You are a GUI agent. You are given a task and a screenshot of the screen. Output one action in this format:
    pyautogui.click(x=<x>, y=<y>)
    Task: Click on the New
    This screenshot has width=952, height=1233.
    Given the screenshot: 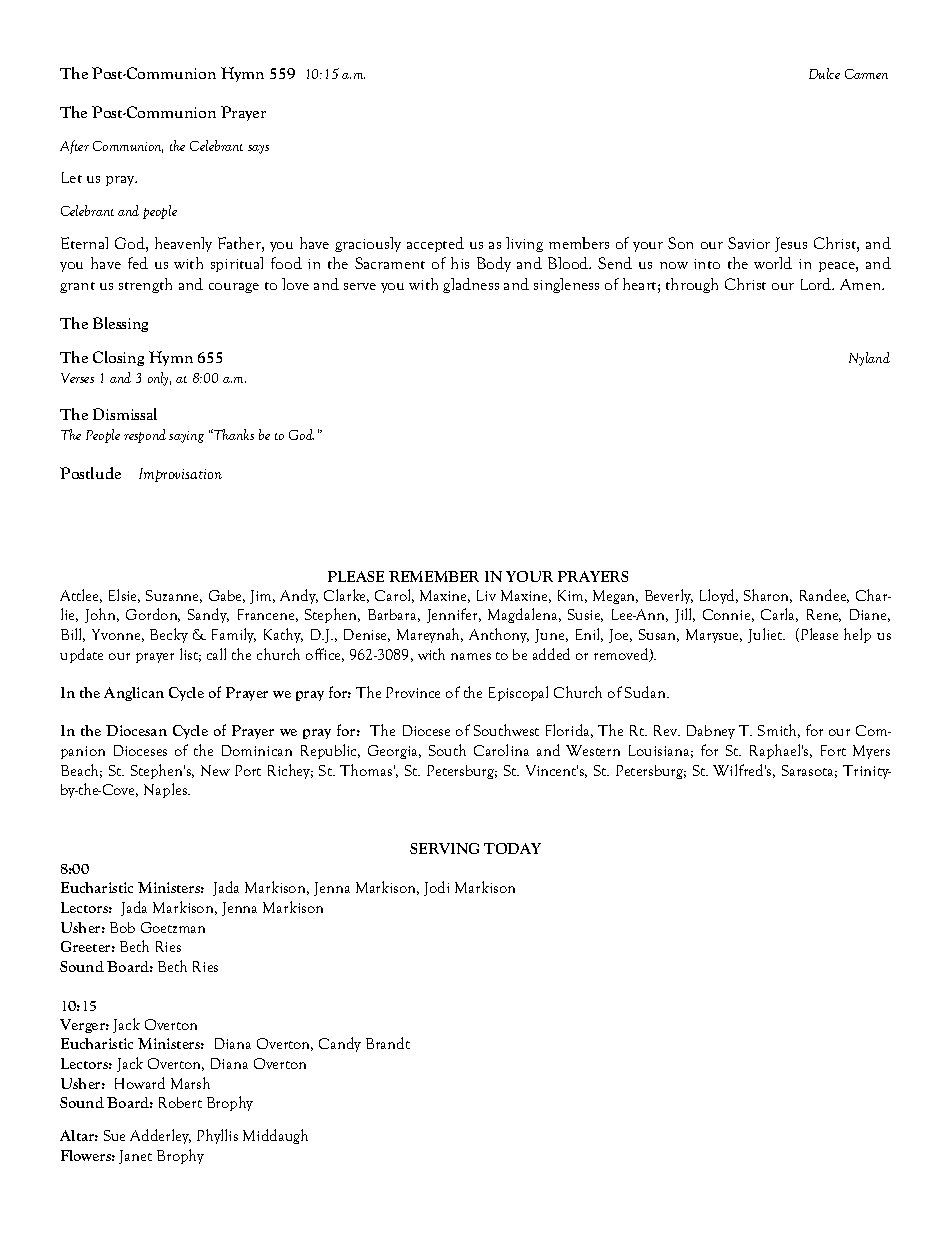 What is the action you would take?
    pyautogui.click(x=215, y=770)
